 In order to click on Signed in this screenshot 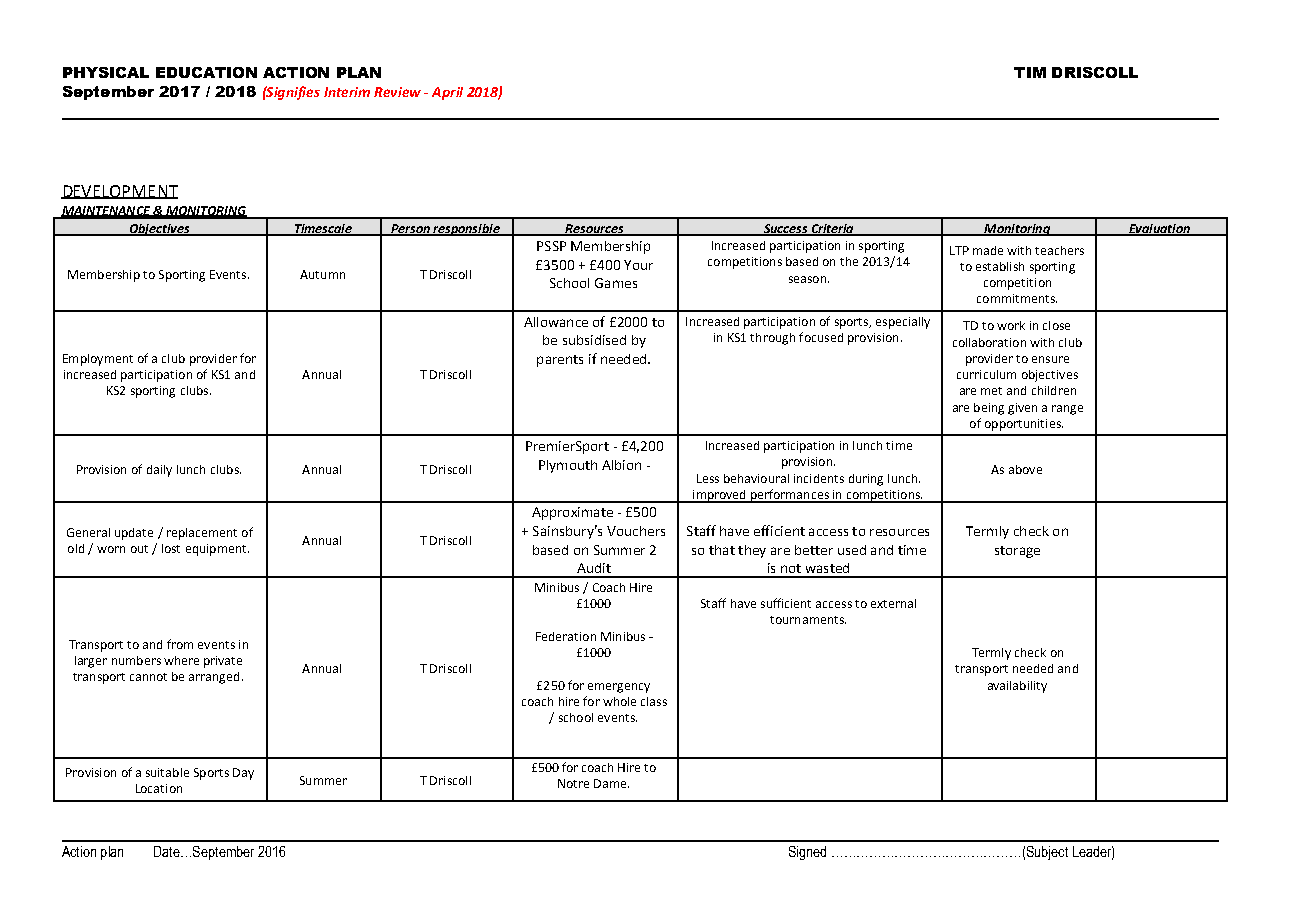, I will do `click(807, 853)`.
